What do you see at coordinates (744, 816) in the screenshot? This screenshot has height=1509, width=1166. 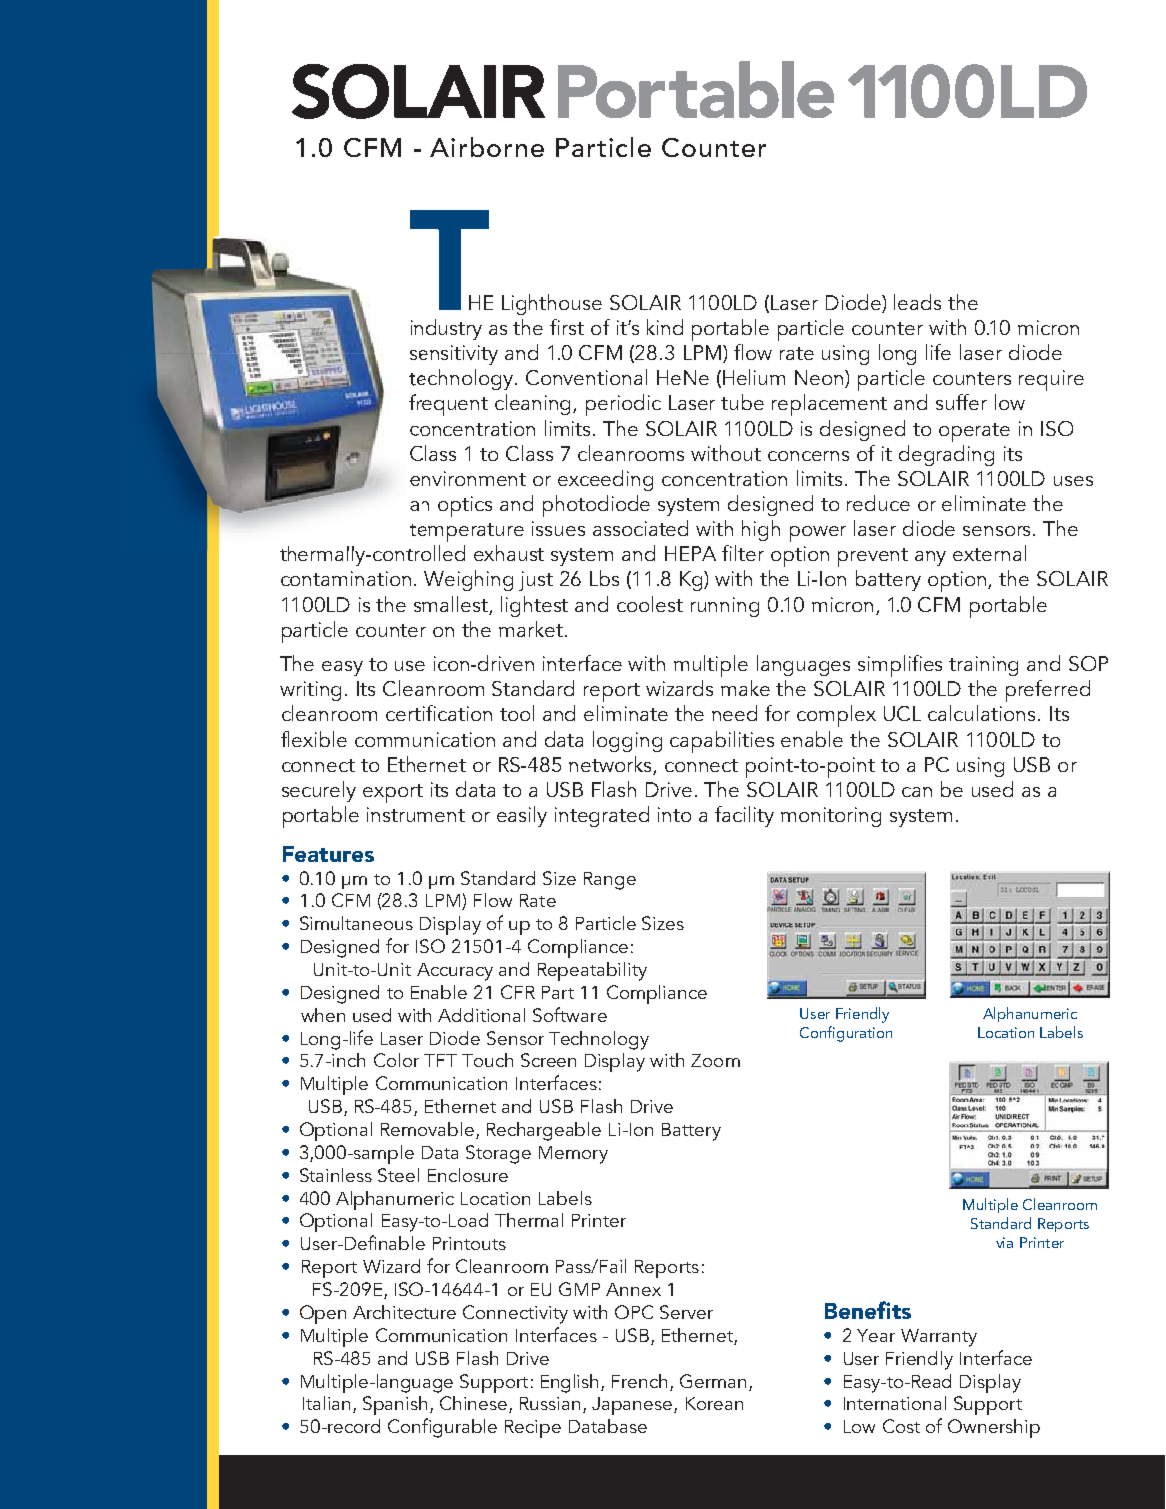 I see `facility` at bounding box center [744, 816].
